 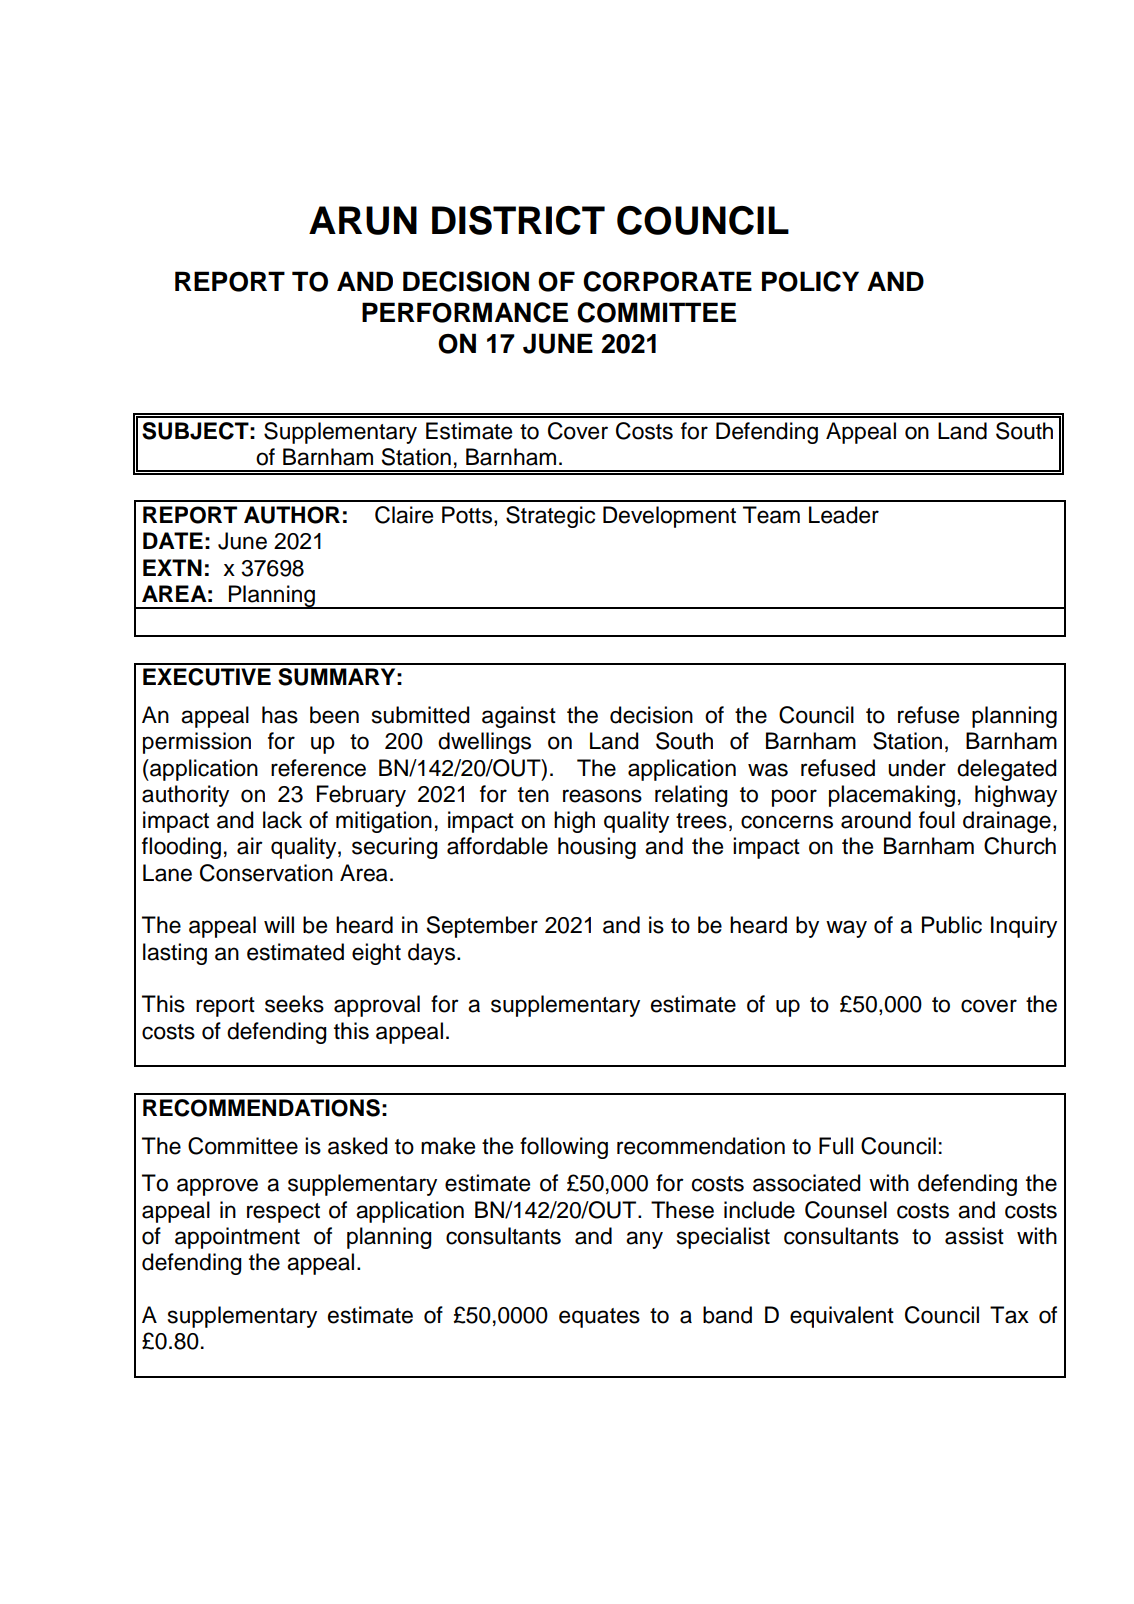 I want to click on CORPORATE, so click(x=667, y=281).
